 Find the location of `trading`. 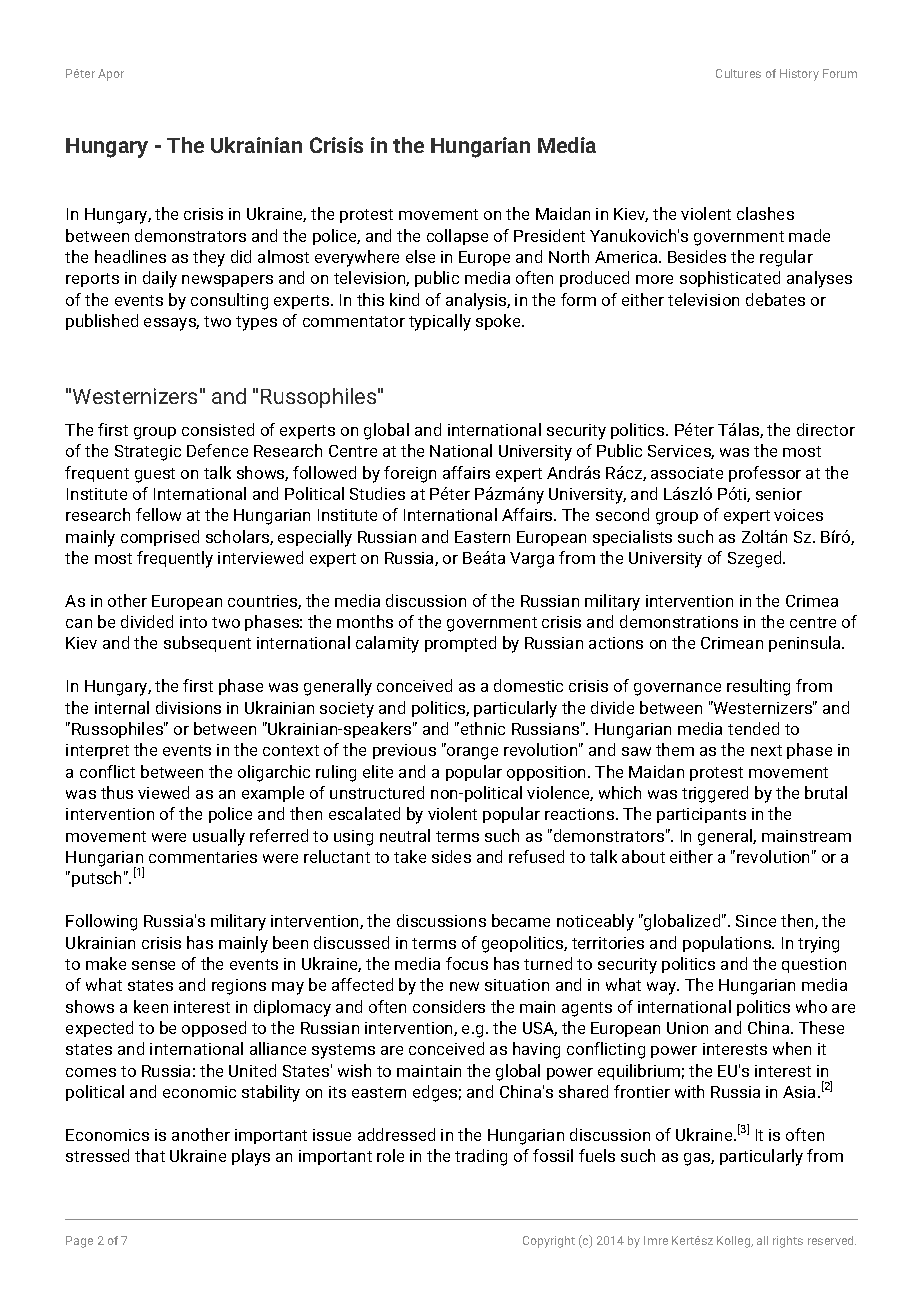

trading is located at coordinates (481, 1157).
